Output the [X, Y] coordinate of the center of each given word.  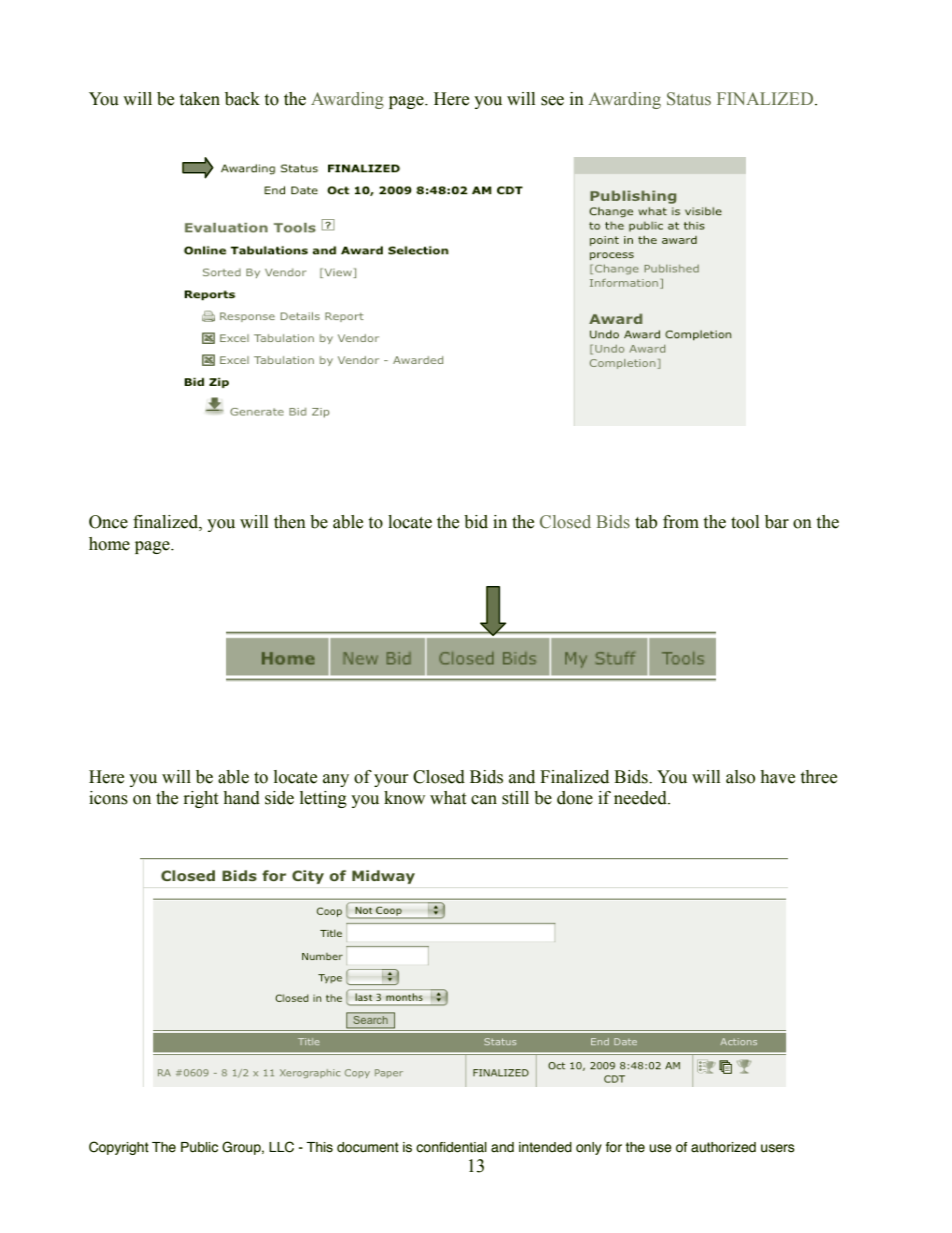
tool [745, 522]
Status [689, 99]
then [290, 522]
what [448, 798]
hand [241, 798]
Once [108, 522]
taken [200, 99]
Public [199, 1147]
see [552, 101]
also [740, 777]
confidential [451, 1147]
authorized [723, 1147]
